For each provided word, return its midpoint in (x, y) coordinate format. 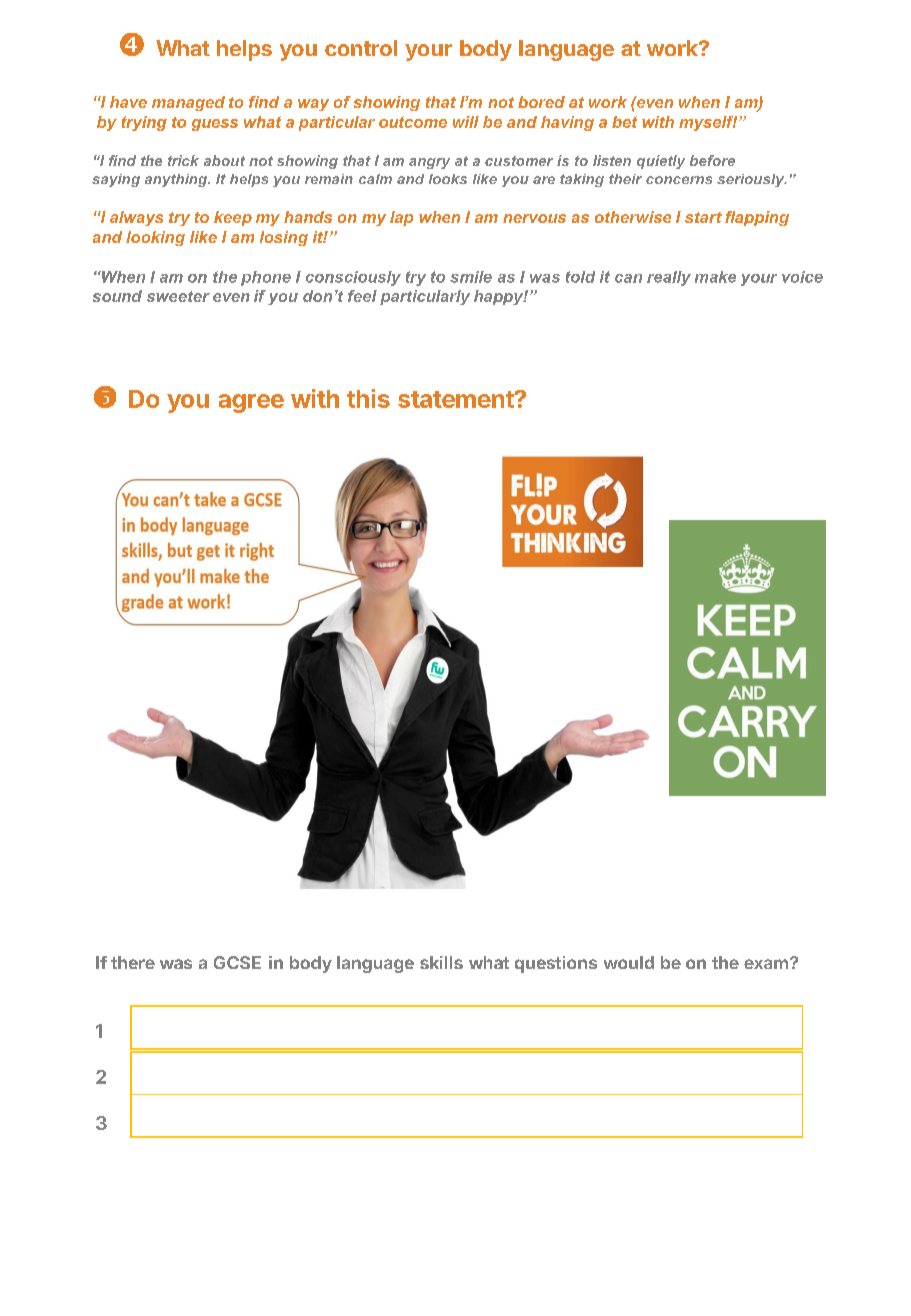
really (669, 278)
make (715, 277)
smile (471, 277)
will (466, 122)
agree (251, 403)
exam (766, 964)
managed (188, 103)
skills (441, 962)
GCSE (237, 962)
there (133, 962)
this (368, 398)
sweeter (178, 296)
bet (624, 122)
